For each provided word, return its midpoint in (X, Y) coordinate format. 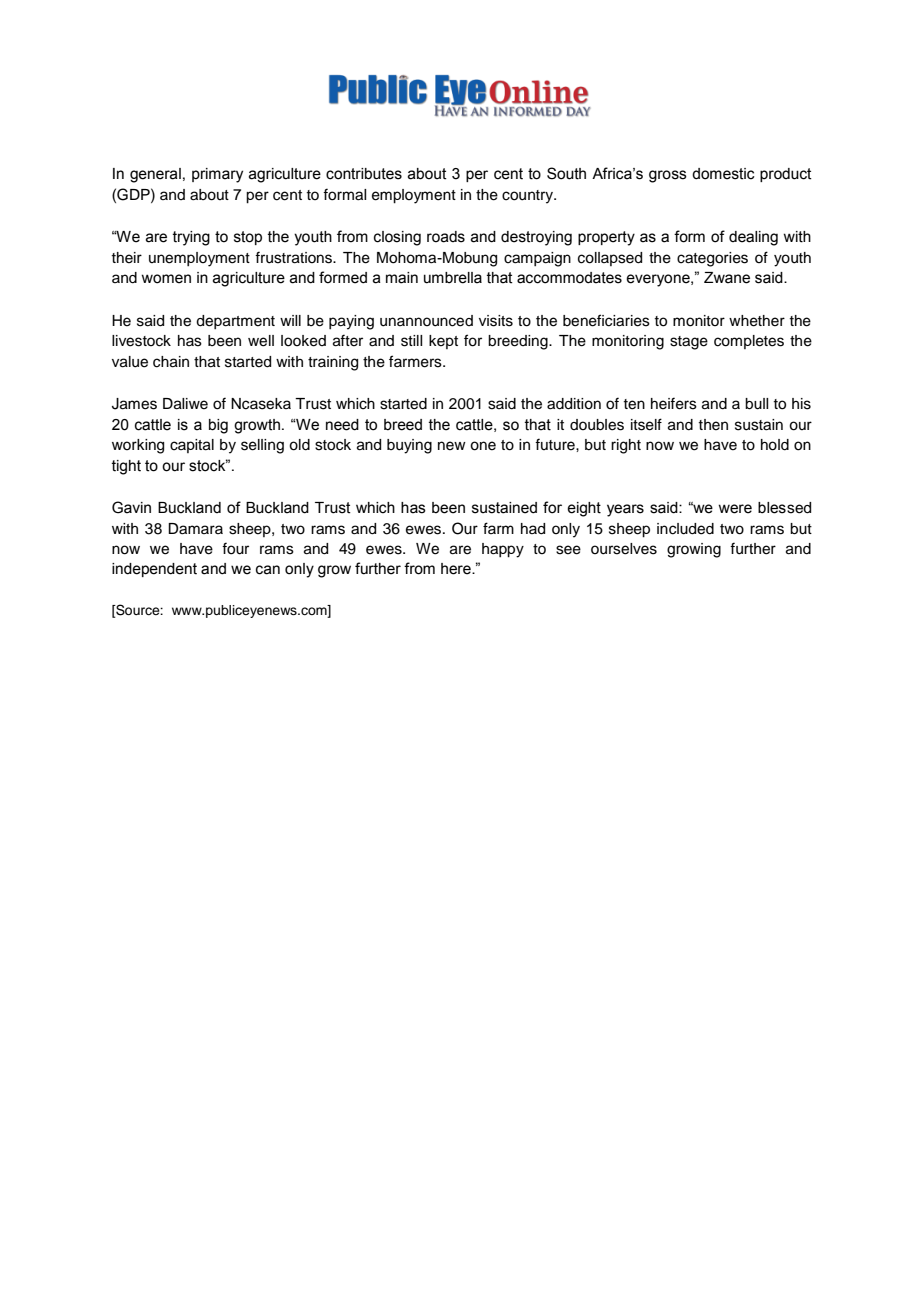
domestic (723, 174)
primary (217, 175)
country (529, 197)
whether (757, 321)
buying (409, 446)
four (235, 548)
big (218, 426)
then (713, 425)
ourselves (624, 549)
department (235, 322)
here (457, 569)
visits (496, 321)
